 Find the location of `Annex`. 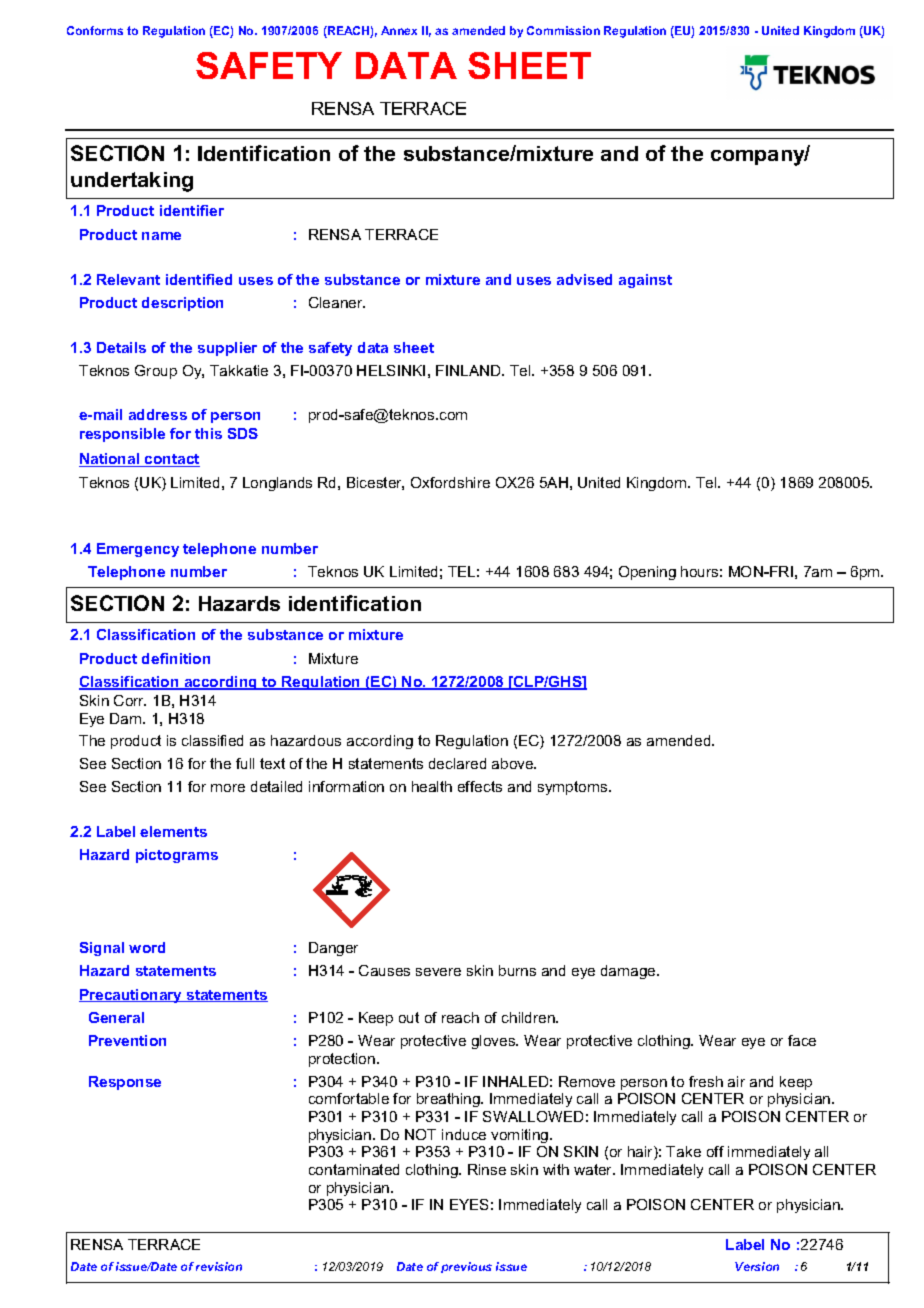

Annex is located at coordinates (399, 30).
